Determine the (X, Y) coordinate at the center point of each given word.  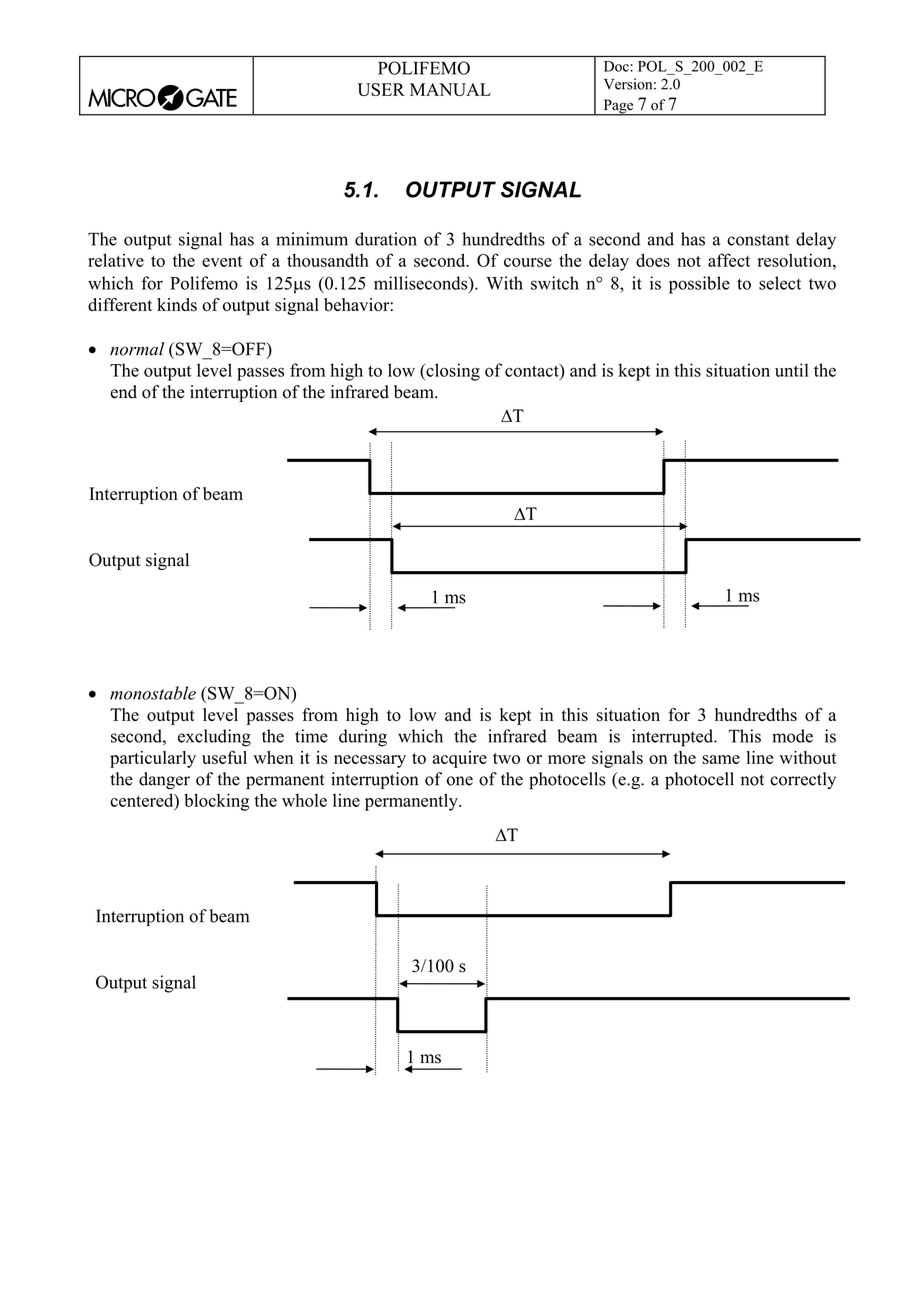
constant (758, 240)
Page (618, 107)
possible (699, 285)
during (363, 738)
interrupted (674, 738)
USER (381, 89)
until (792, 370)
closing (452, 372)
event (222, 261)
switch (555, 283)
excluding (214, 738)
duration (386, 239)
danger (164, 780)
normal (137, 349)
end (123, 392)
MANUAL (450, 89)
